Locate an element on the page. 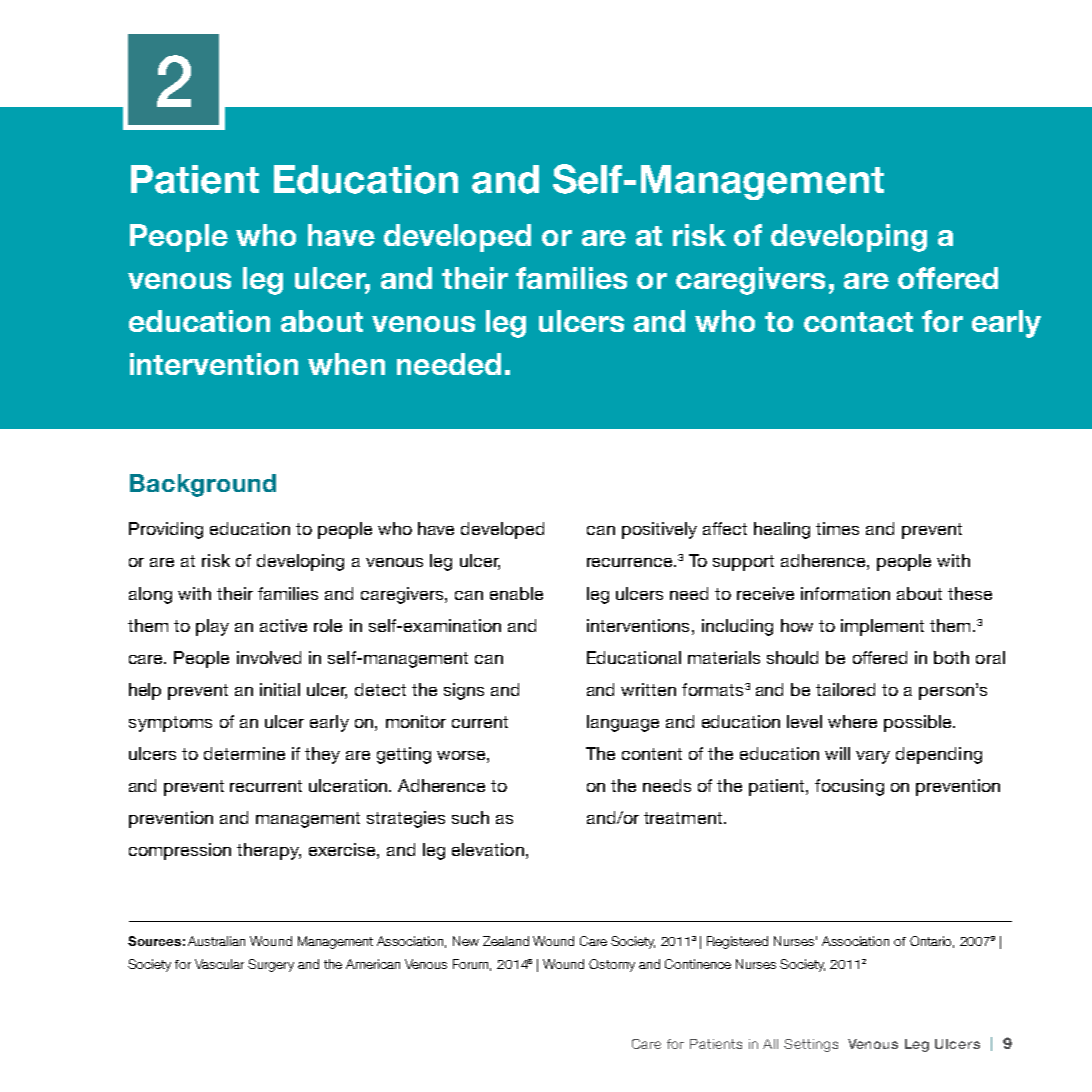  contact is located at coordinates (858, 322).
